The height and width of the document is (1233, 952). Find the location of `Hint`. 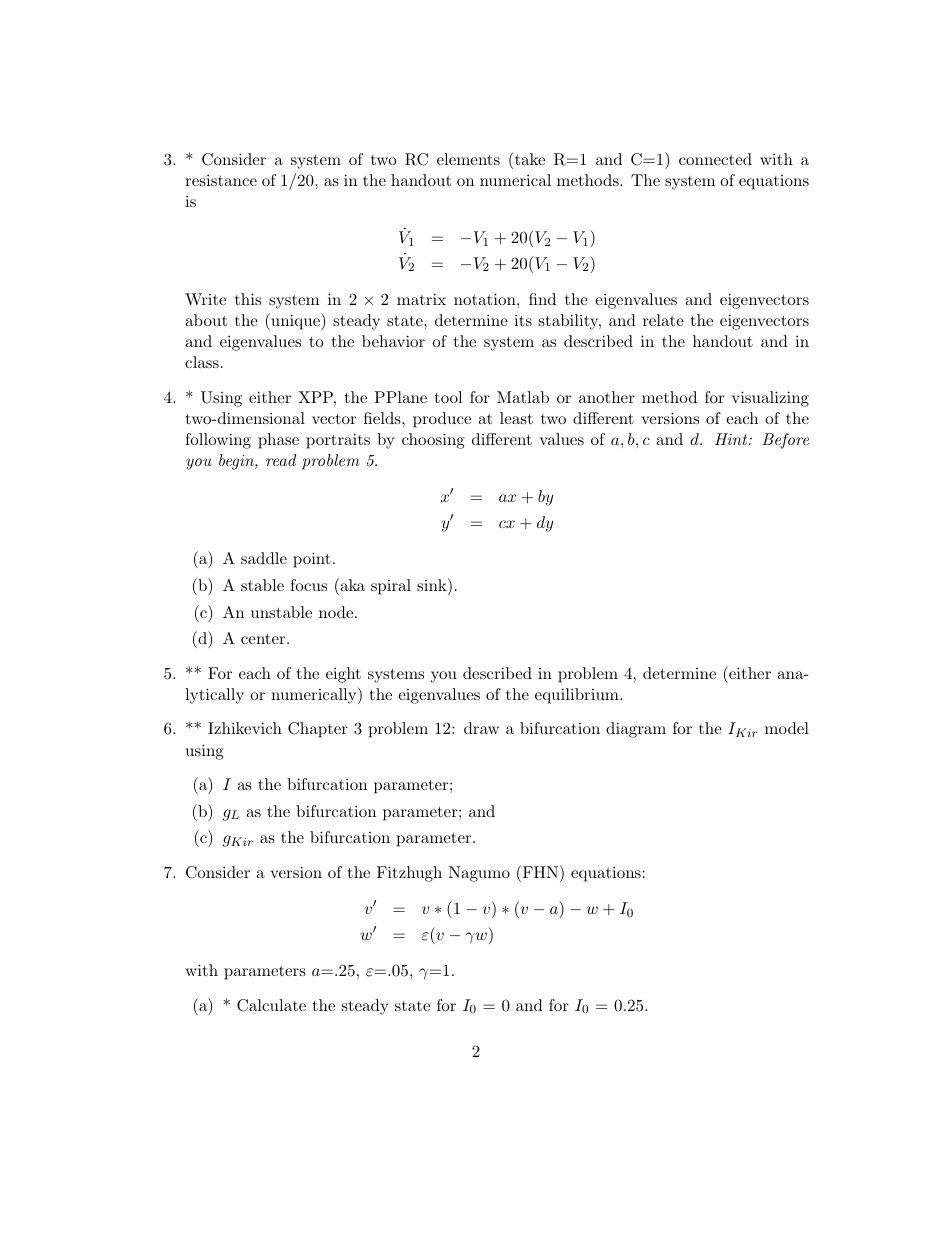

Hint is located at coordinates (732, 439).
